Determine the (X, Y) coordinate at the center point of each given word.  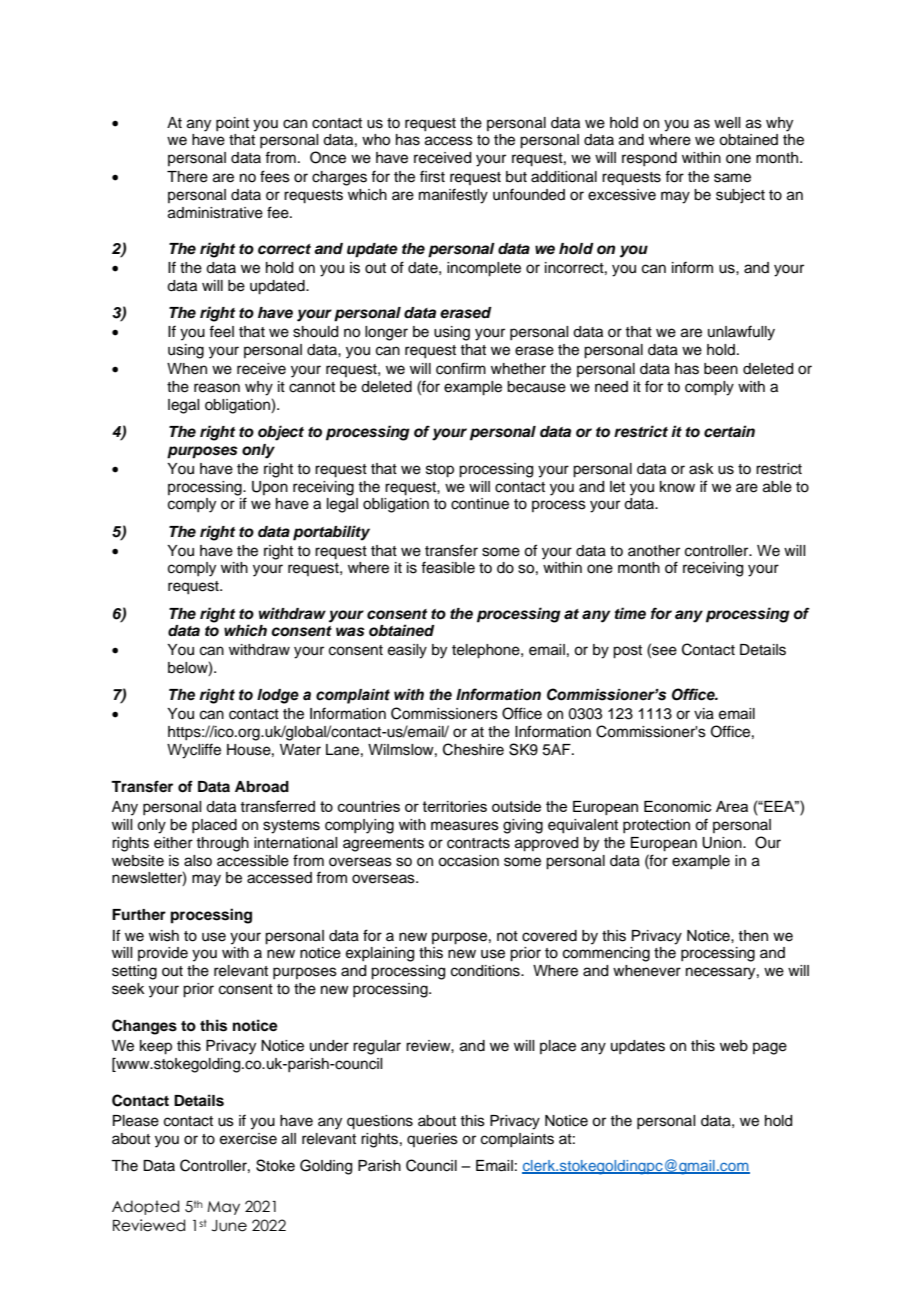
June (229, 1226)
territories (455, 806)
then (753, 936)
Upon (270, 488)
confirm (461, 368)
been (721, 369)
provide (163, 954)
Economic (678, 806)
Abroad (262, 786)
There (187, 177)
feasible (448, 567)
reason (217, 388)
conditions (486, 971)
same (732, 178)
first (432, 176)
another (654, 551)
